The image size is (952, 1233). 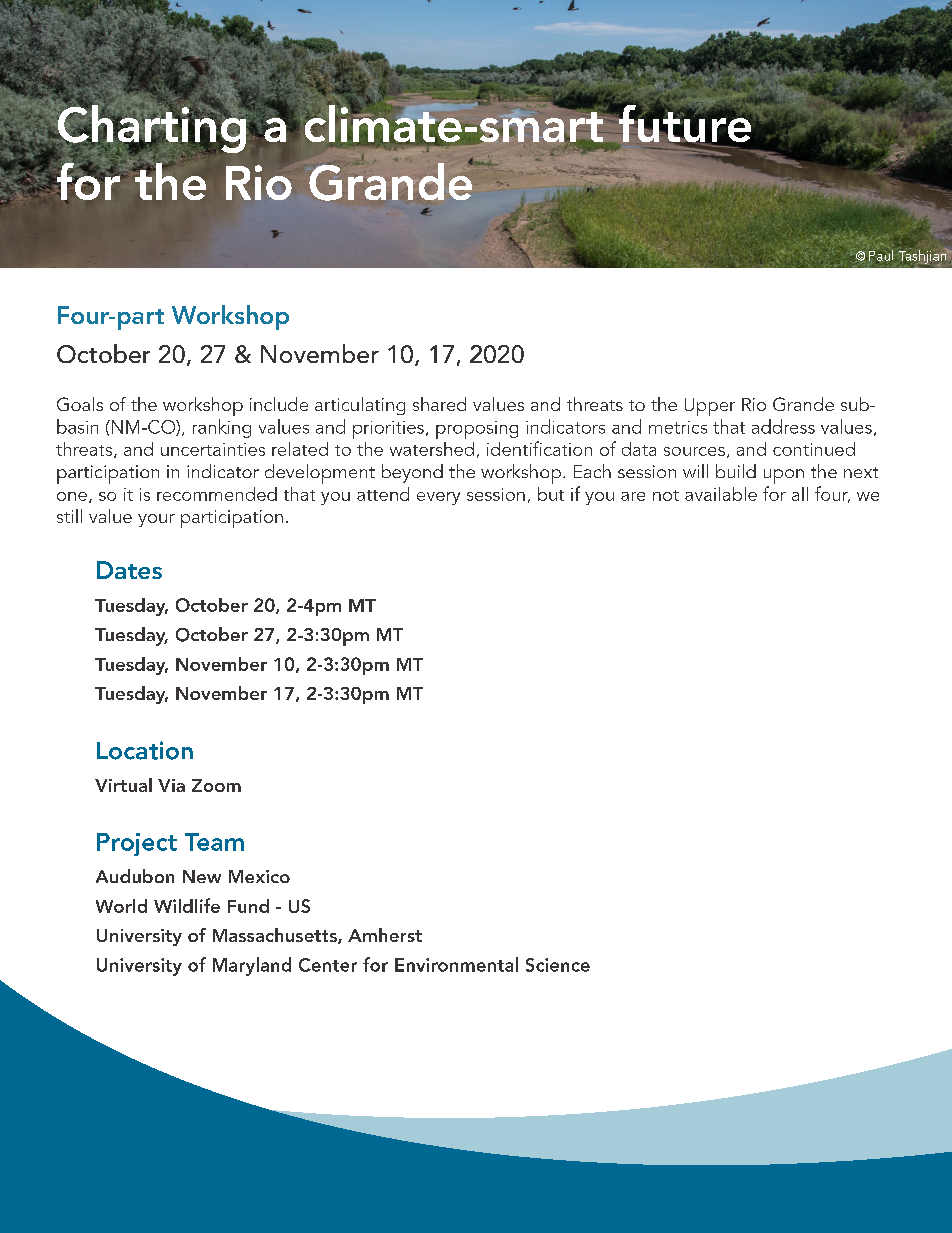 I want to click on ranking, so click(x=222, y=428).
